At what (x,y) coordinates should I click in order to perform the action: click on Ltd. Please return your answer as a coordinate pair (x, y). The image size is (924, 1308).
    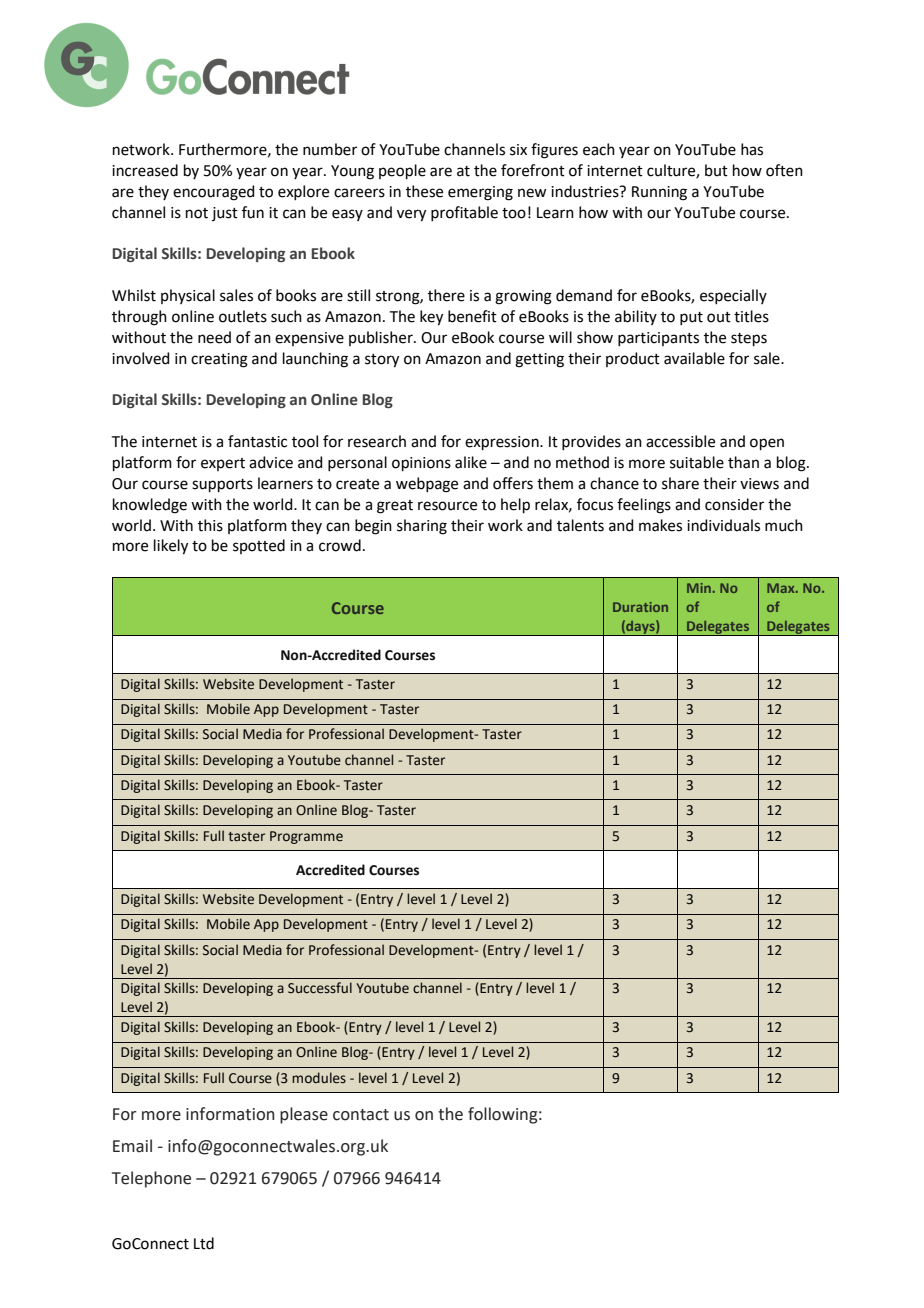
    Looking at the image, I should click on (204, 1243).
